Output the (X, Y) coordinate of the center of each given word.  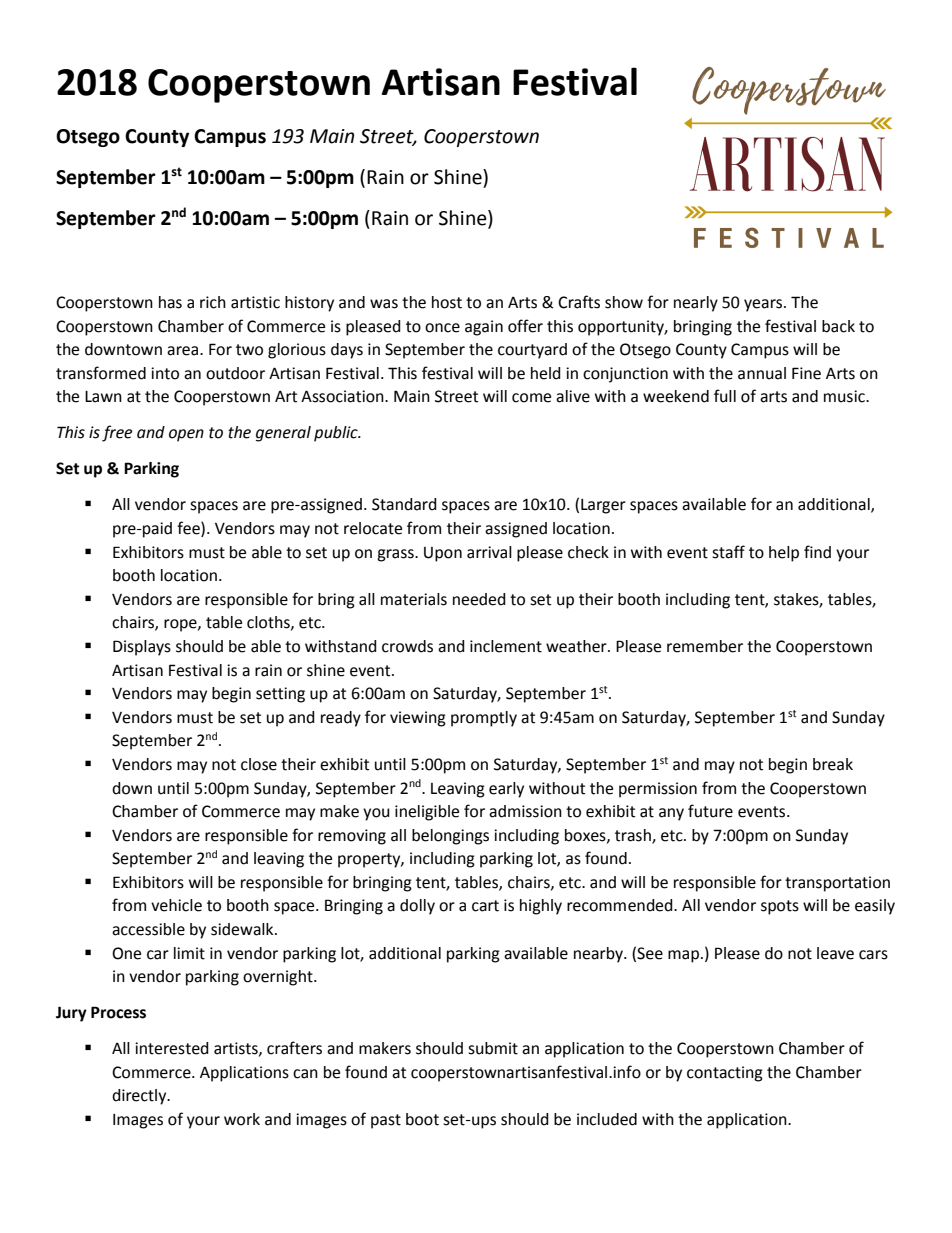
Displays (142, 648)
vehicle (176, 905)
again (484, 328)
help (784, 554)
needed (479, 599)
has (170, 302)
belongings (450, 837)
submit (493, 1048)
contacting (725, 1074)
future (710, 811)
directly (140, 1097)
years (764, 305)
